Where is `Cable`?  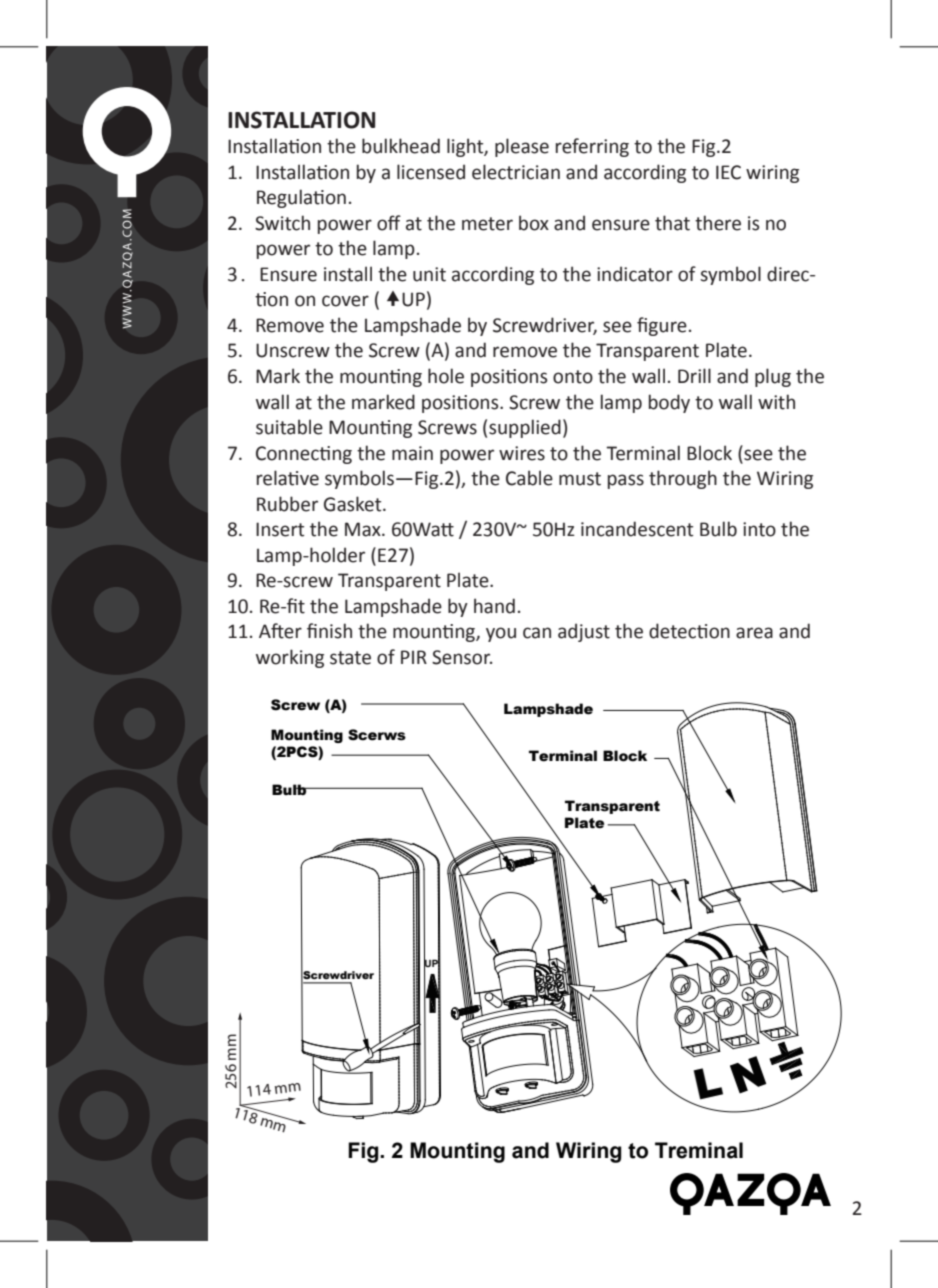
Cable is located at coordinates (529, 478).
